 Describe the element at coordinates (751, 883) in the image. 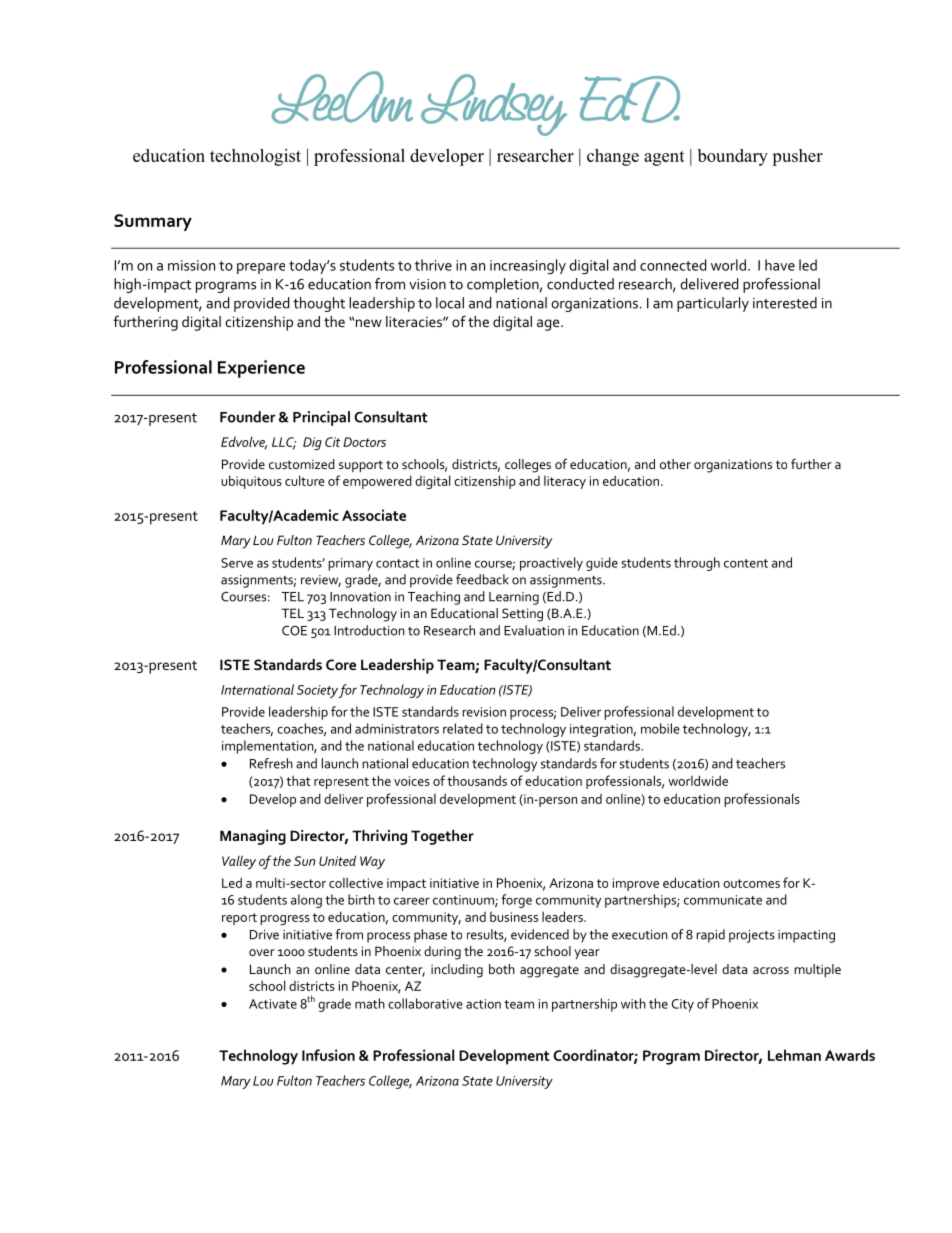

I see `outcomes` at that location.
